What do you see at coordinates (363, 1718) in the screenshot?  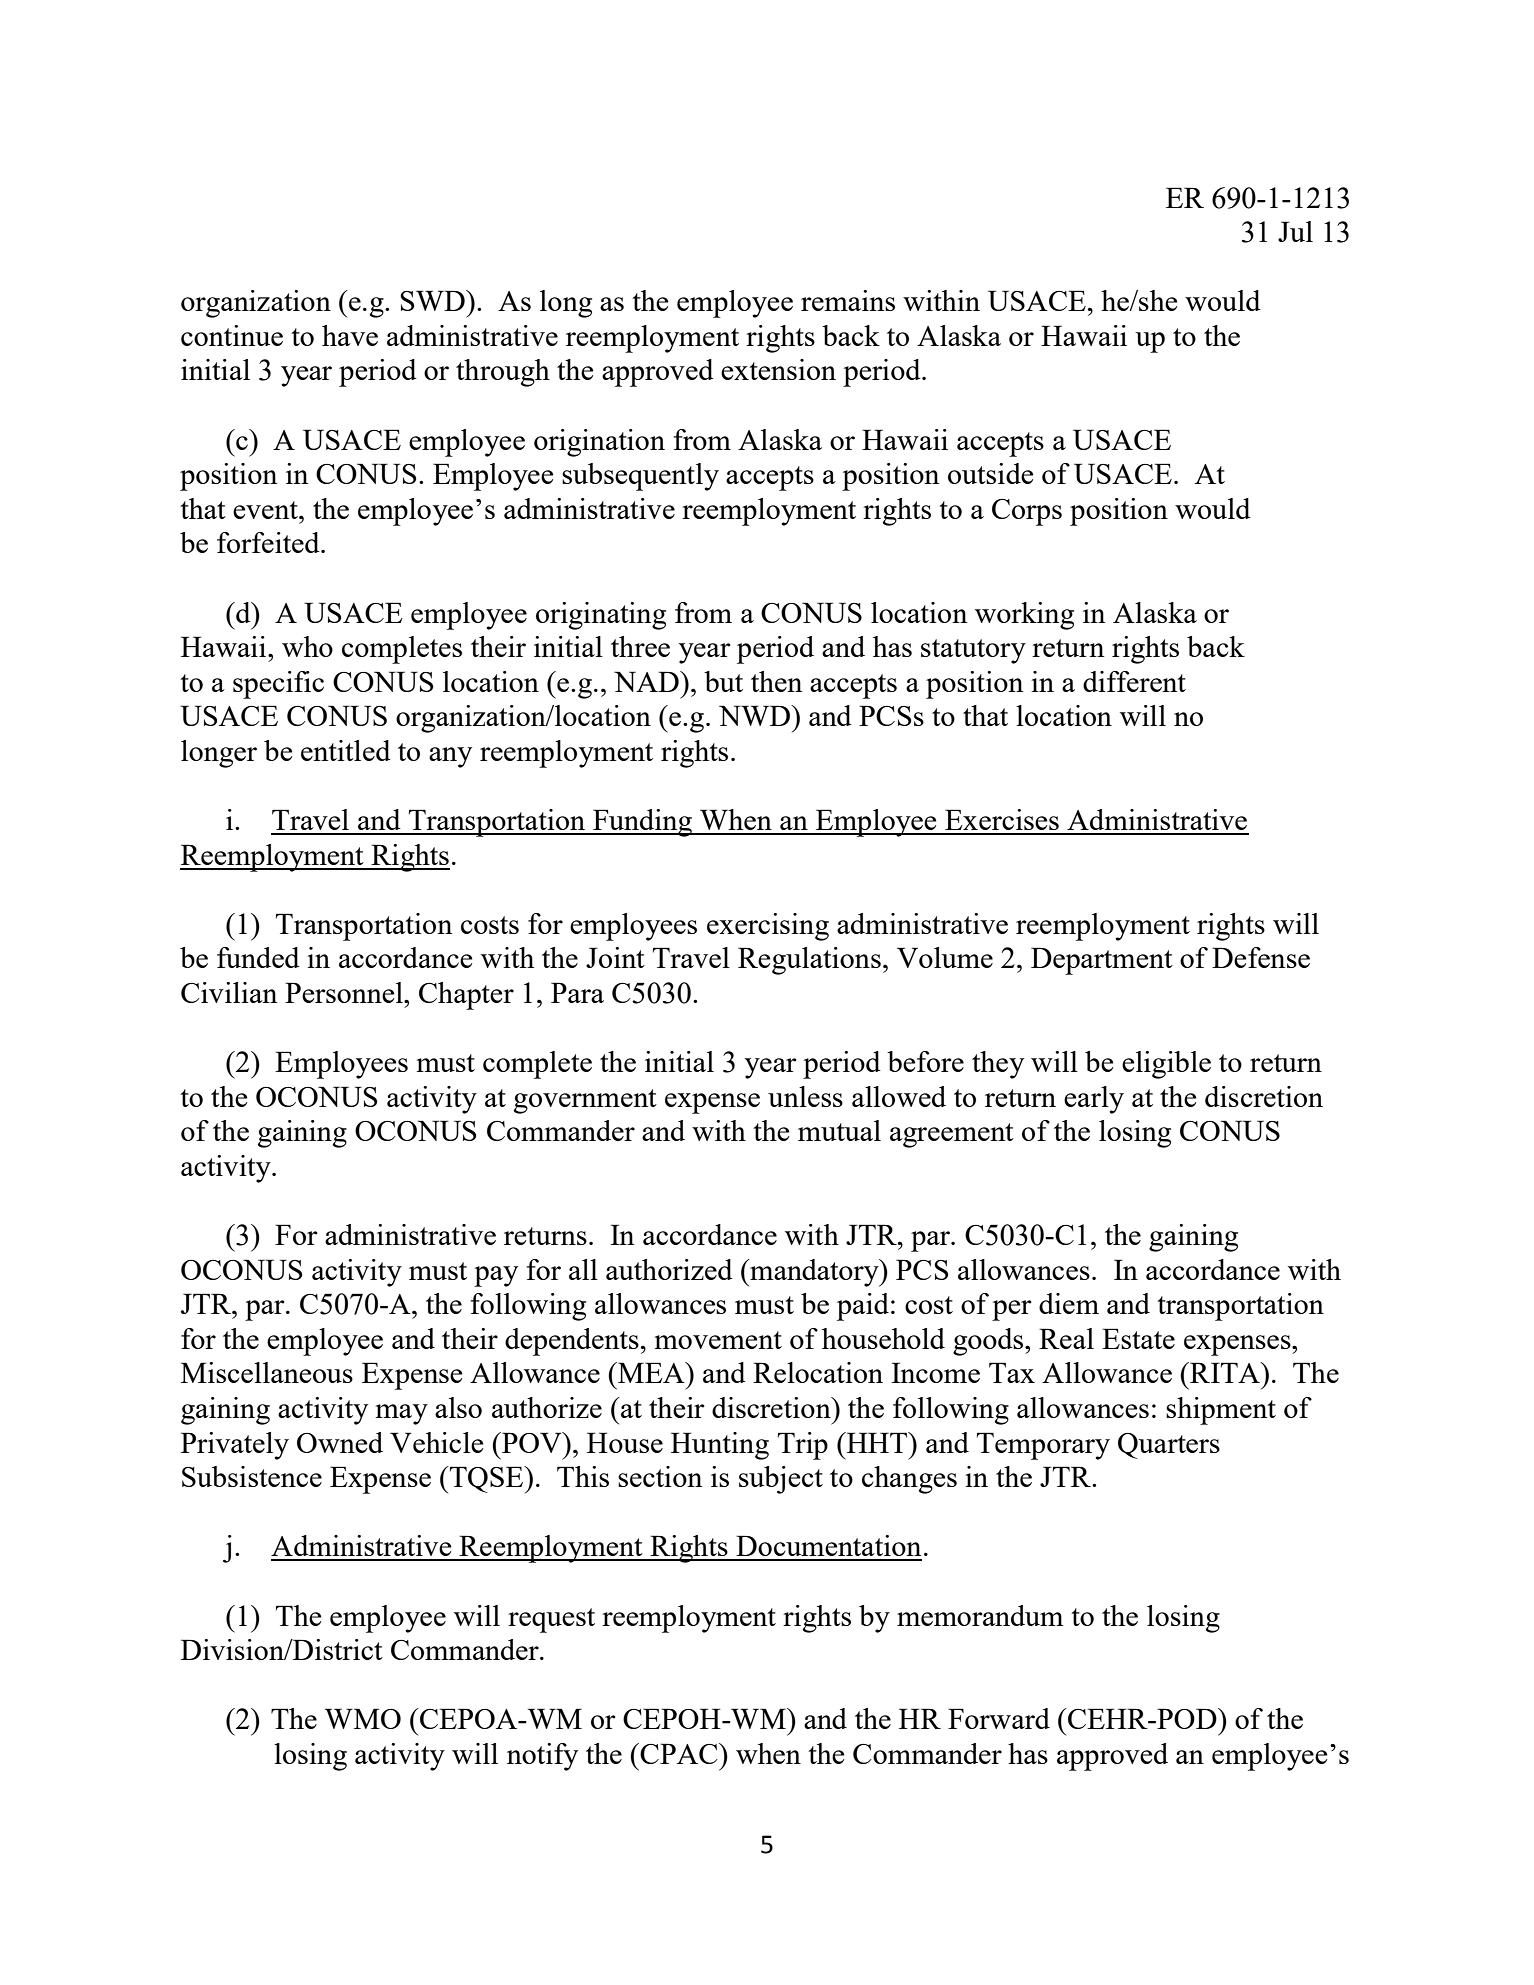 I see `WMO` at bounding box center [363, 1718].
